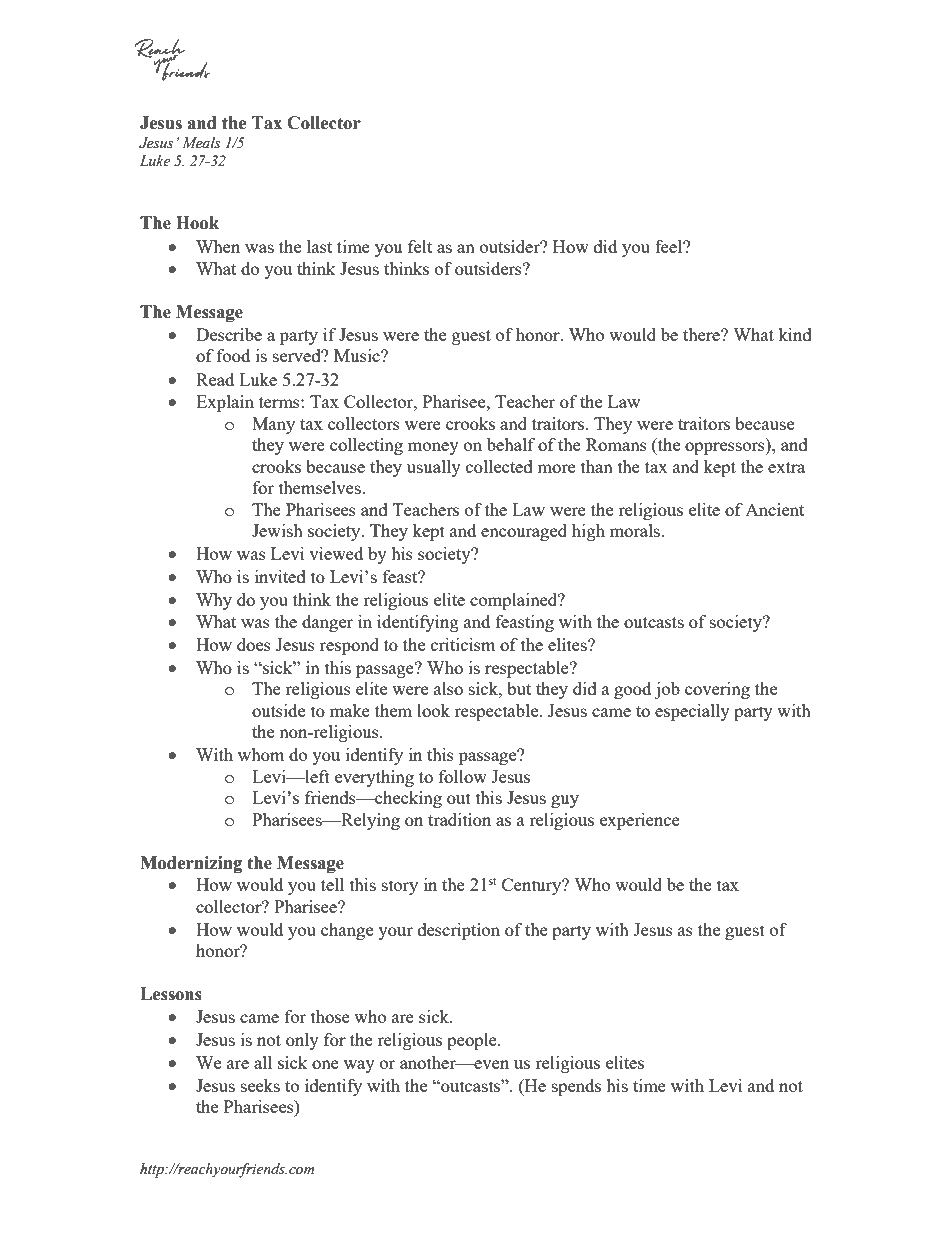  I want to click on Meals, so click(201, 143).
